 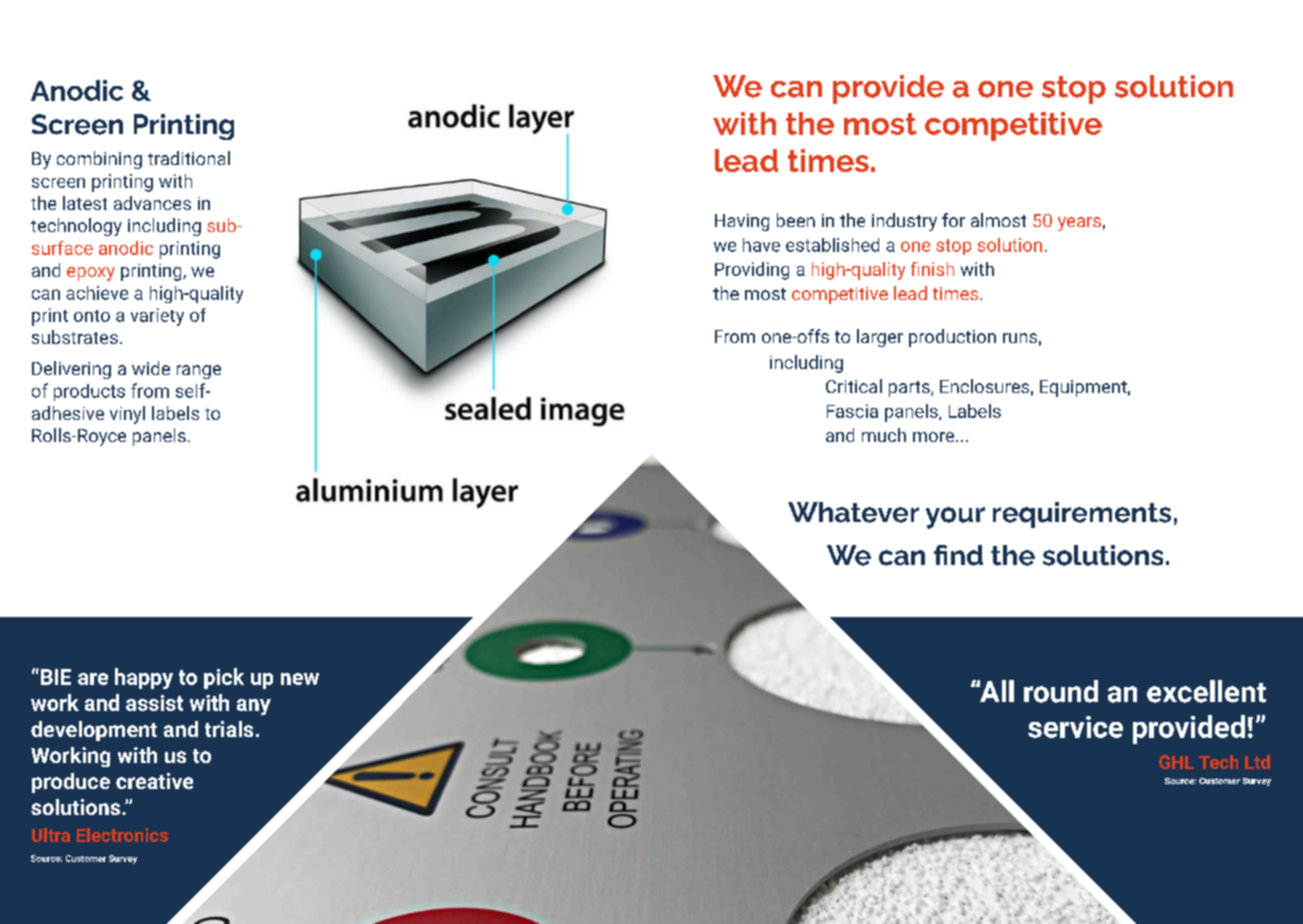 I want to click on creative, so click(x=154, y=781).
